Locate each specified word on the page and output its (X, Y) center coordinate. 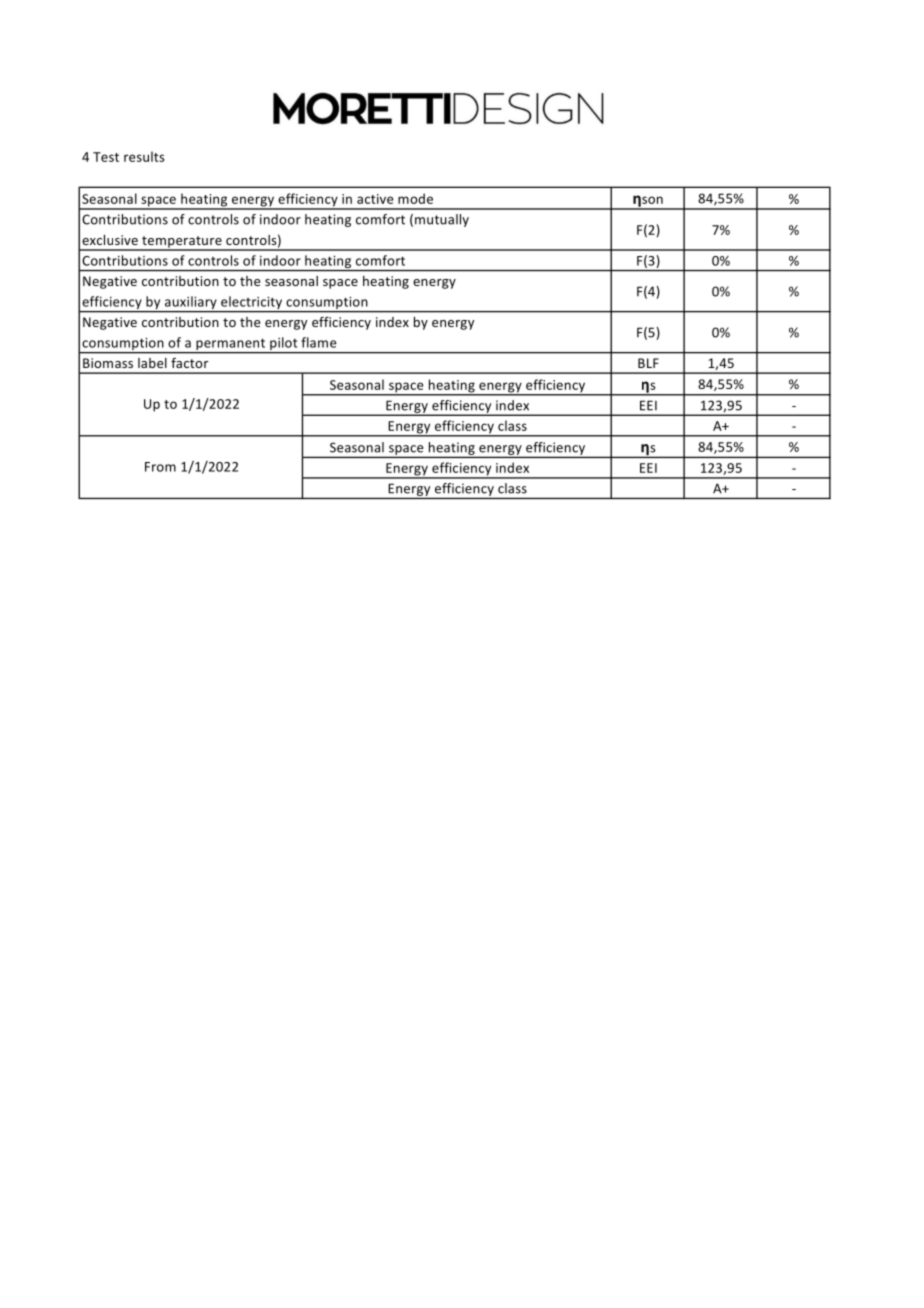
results (144, 156)
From (160, 467)
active (375, 199)
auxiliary (190, 304)
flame (319, 342)
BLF (648, 363)
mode (415, 198)
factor (189, 363)
